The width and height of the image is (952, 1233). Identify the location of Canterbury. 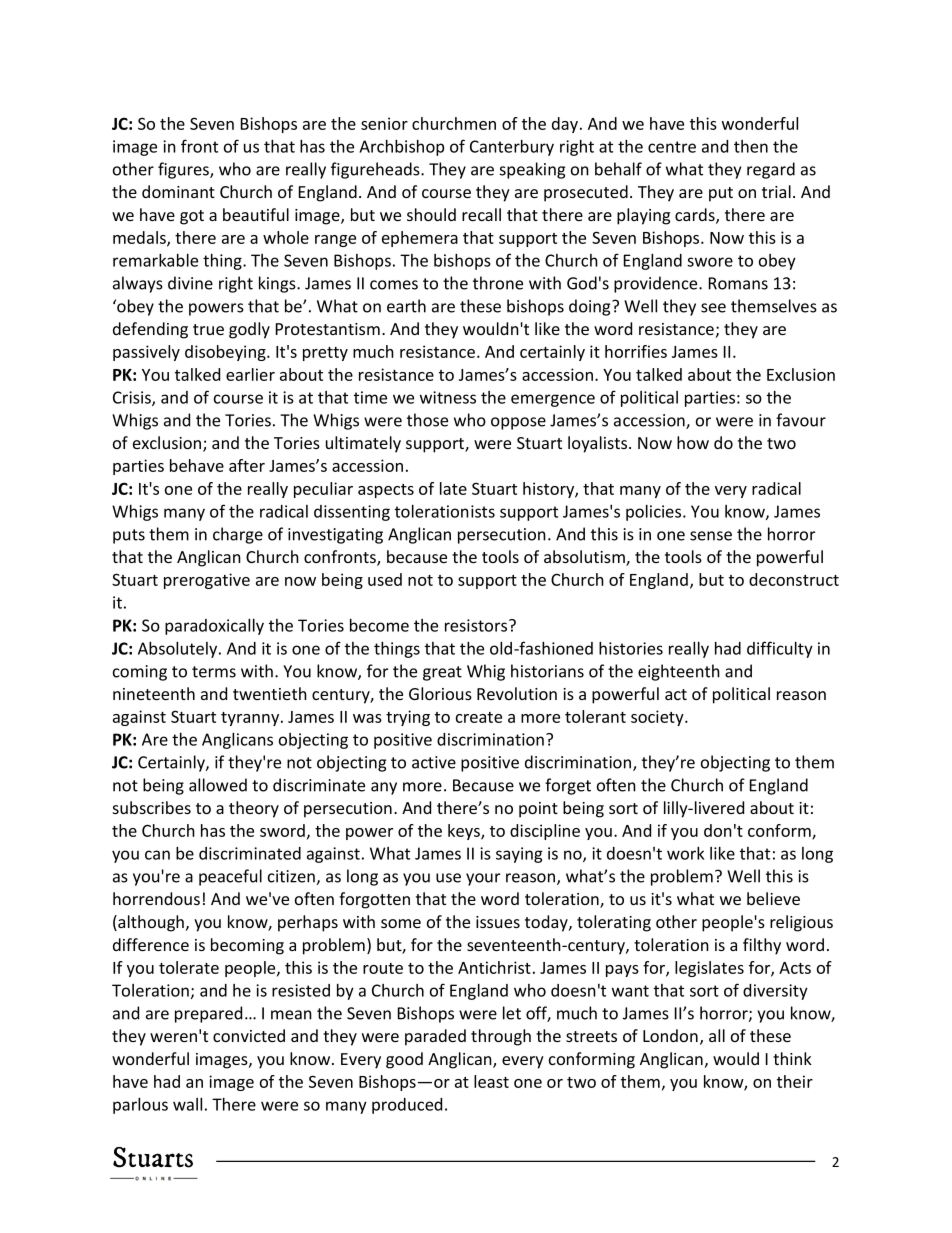
(512, 148).
